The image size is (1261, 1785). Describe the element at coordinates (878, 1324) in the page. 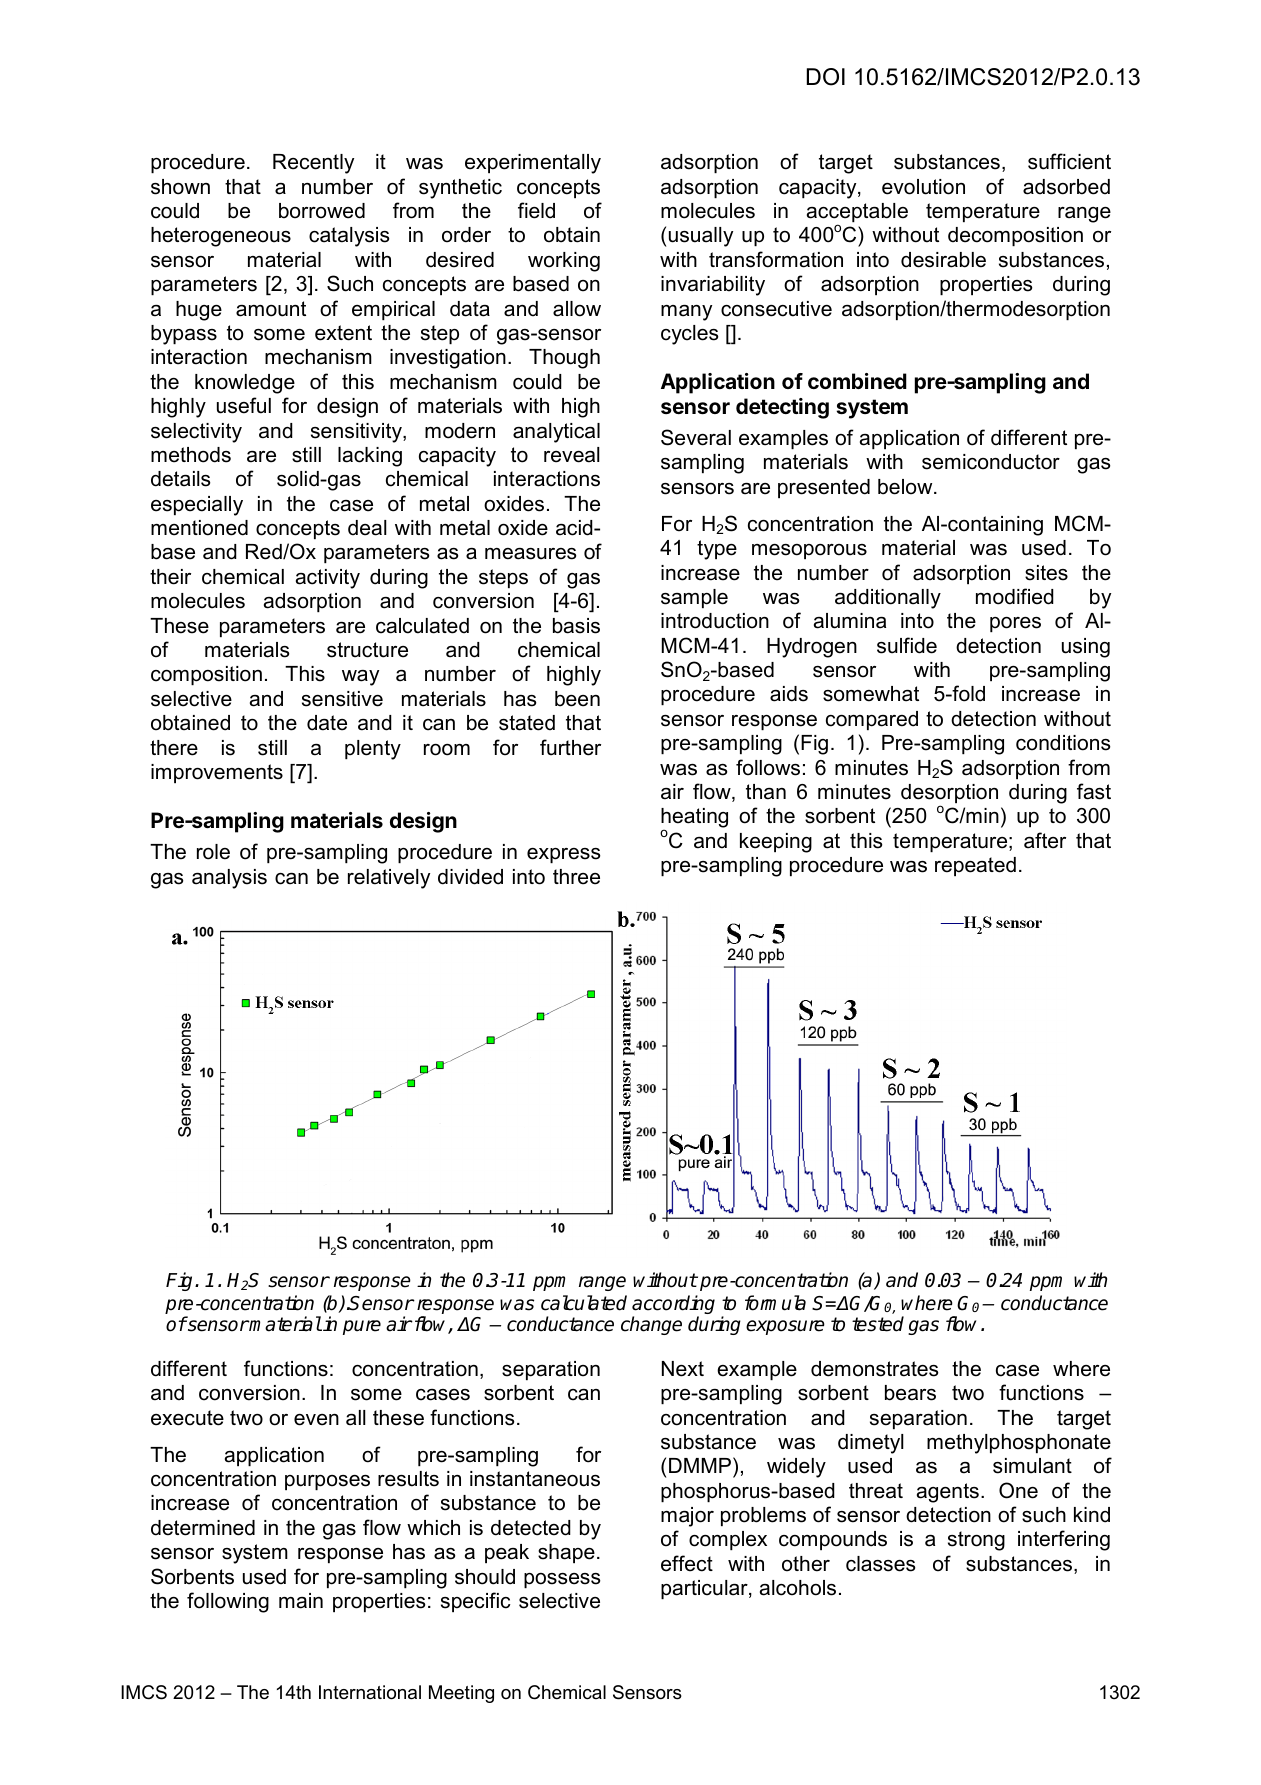

I see `tested` at that location.
